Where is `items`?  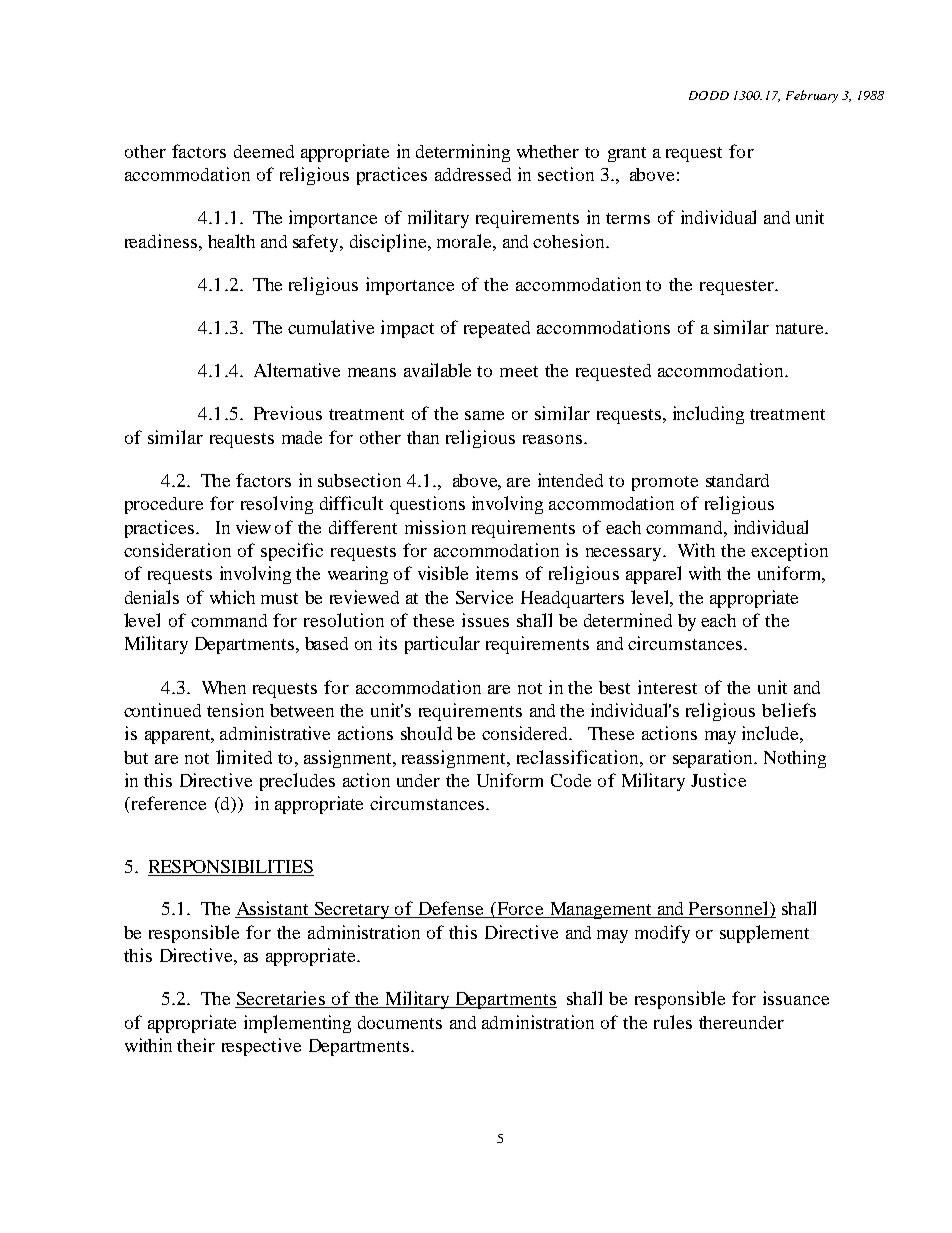
items is located at coordinates (497, 573).
